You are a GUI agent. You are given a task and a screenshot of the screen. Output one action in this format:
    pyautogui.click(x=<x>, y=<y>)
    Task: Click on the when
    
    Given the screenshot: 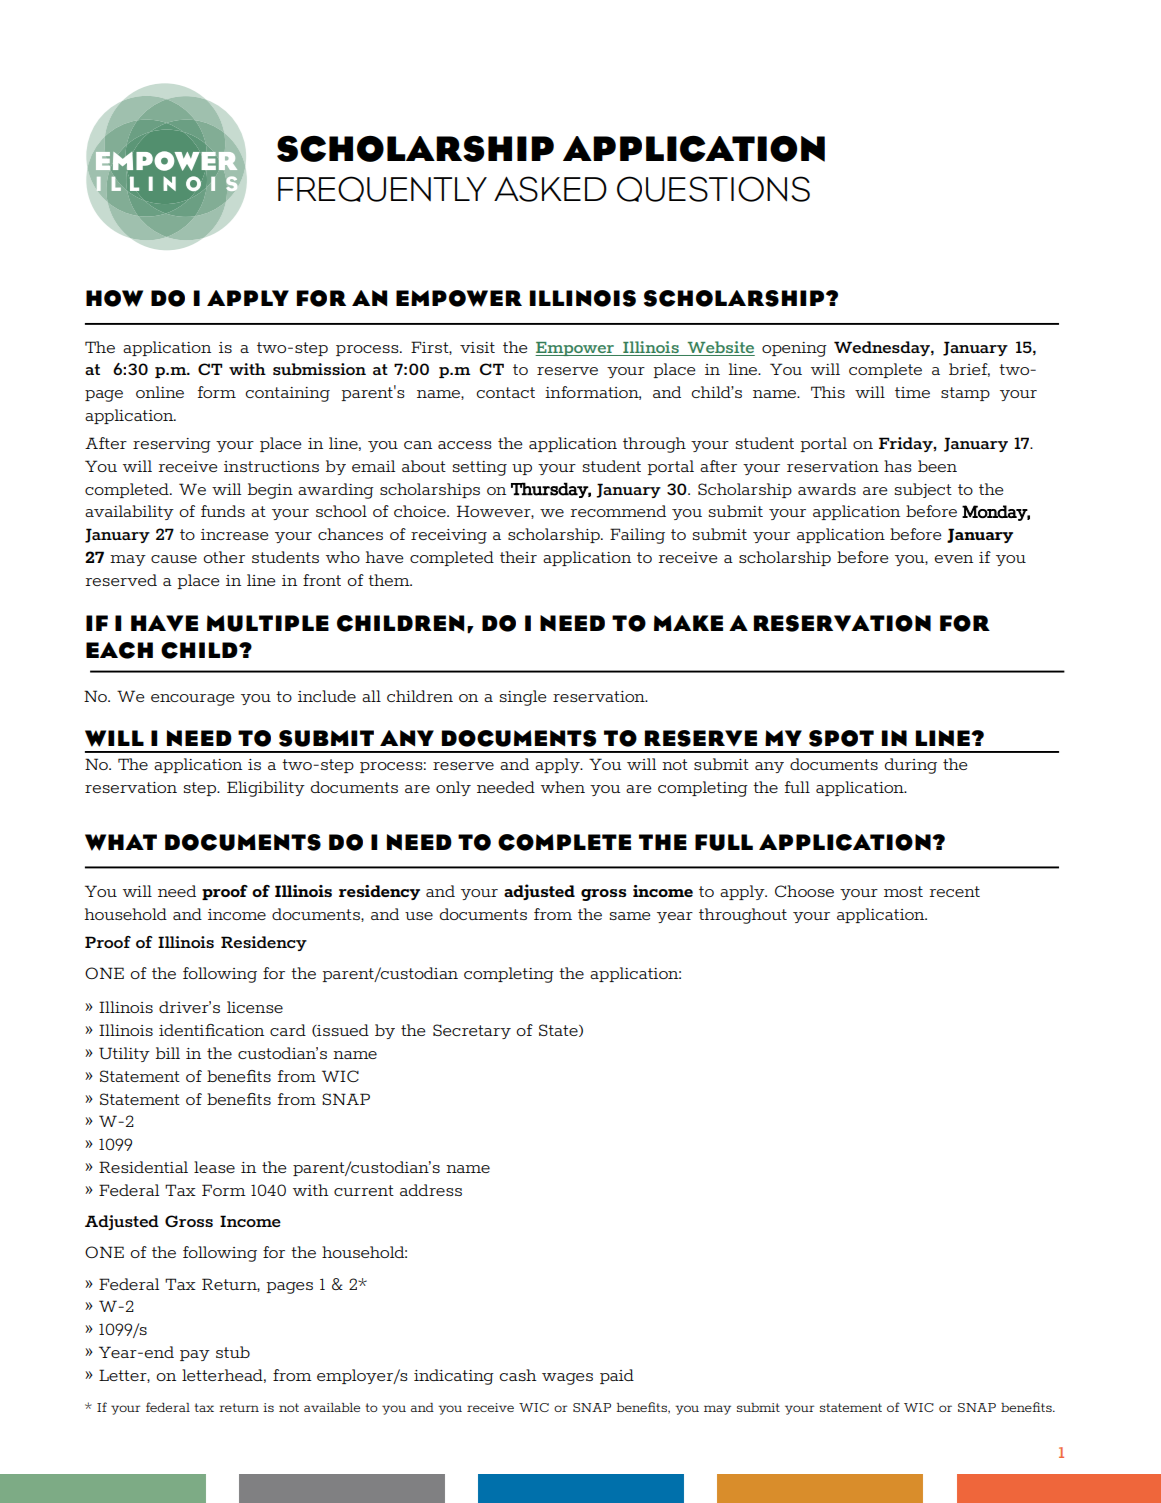 What is the action you would take?
    pyautogui.click(x=563, y=787)
